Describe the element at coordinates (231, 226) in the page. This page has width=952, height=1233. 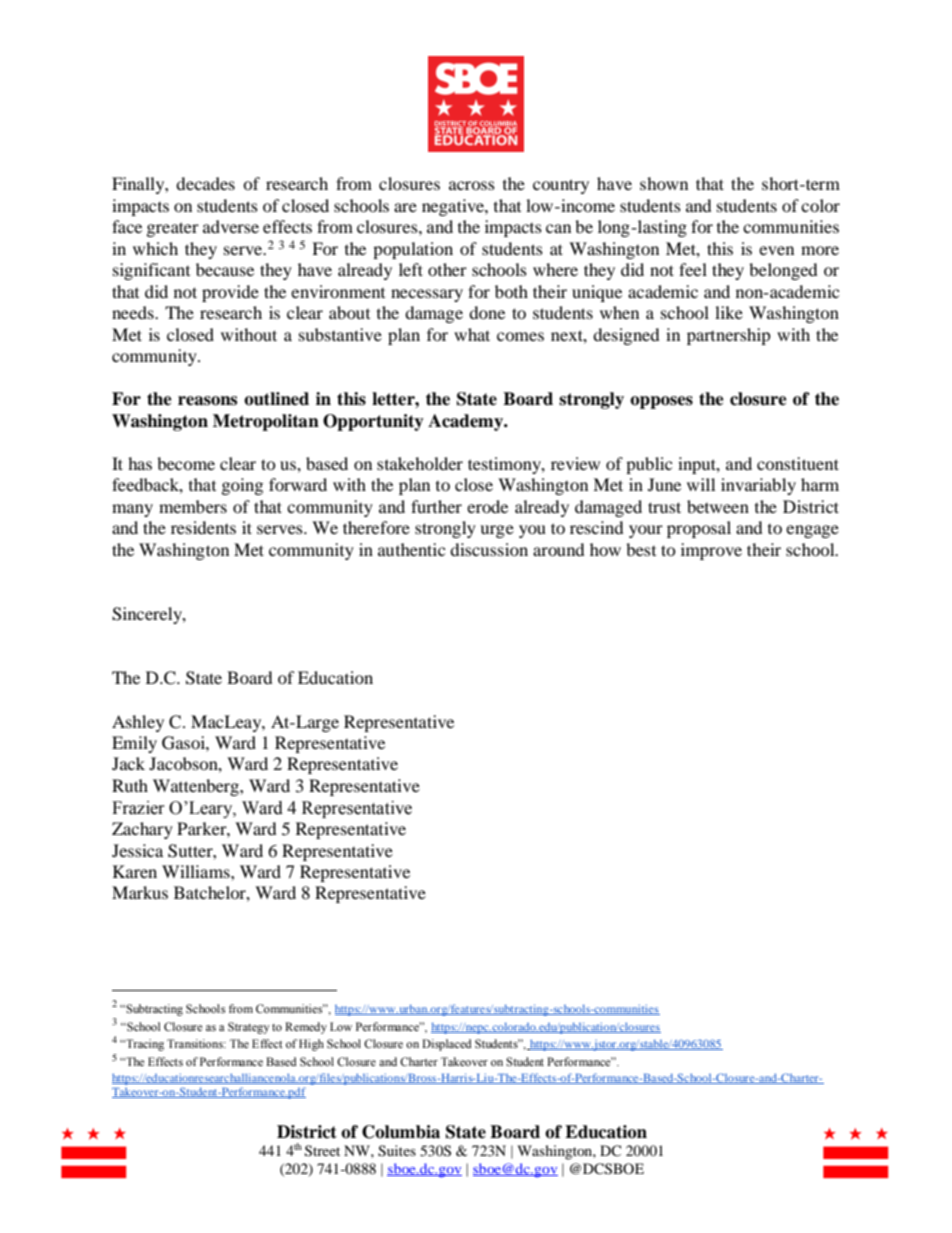
I see `adverse` at that location.
